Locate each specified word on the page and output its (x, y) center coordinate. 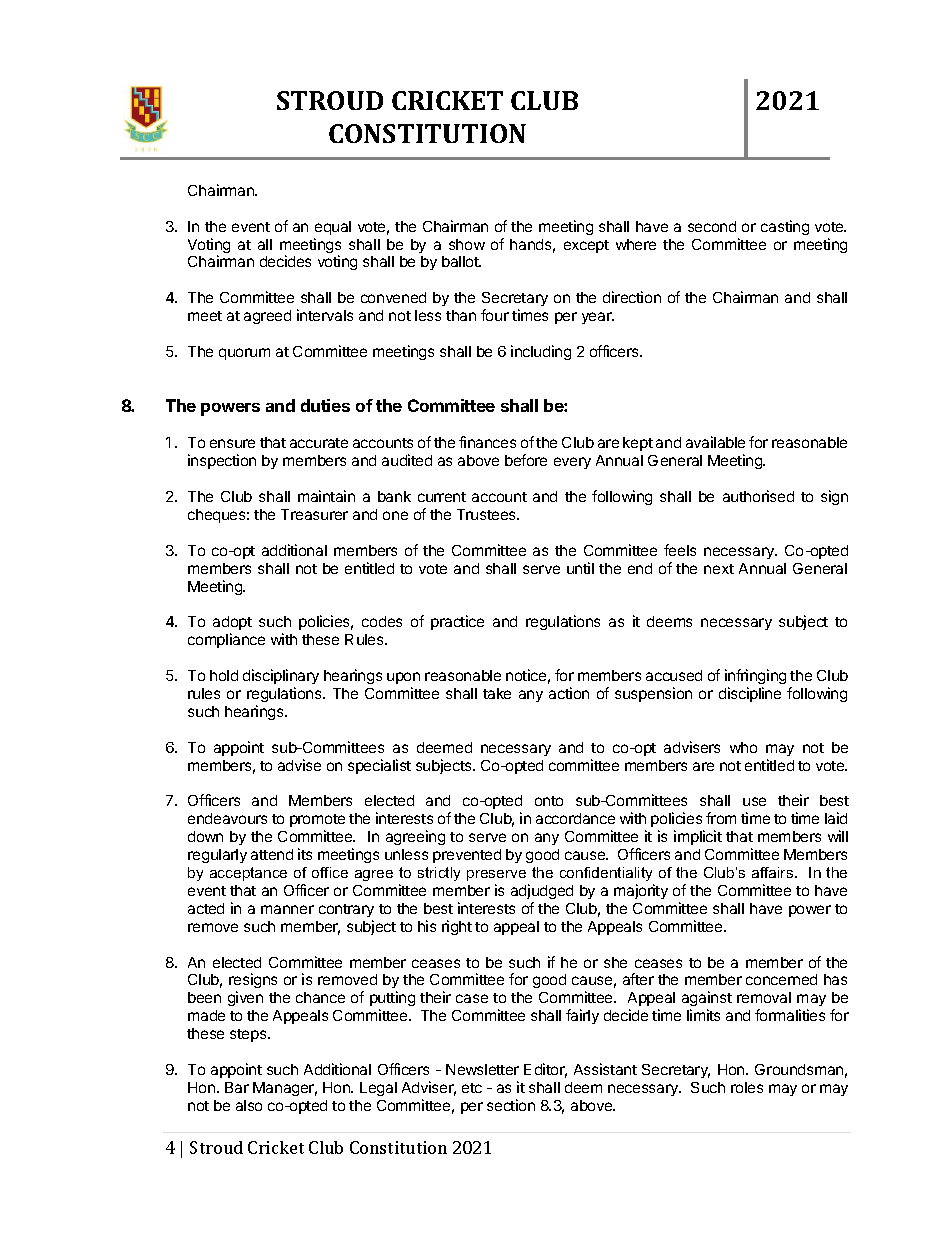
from (721, 818)
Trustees (488, 514)
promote (317, 822)
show (467, 244)
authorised (758, 496)
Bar (237, 1087)
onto (549, 801)
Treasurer (314, 514)
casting (785, 227)
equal (333, 228)
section (511, 1105)
